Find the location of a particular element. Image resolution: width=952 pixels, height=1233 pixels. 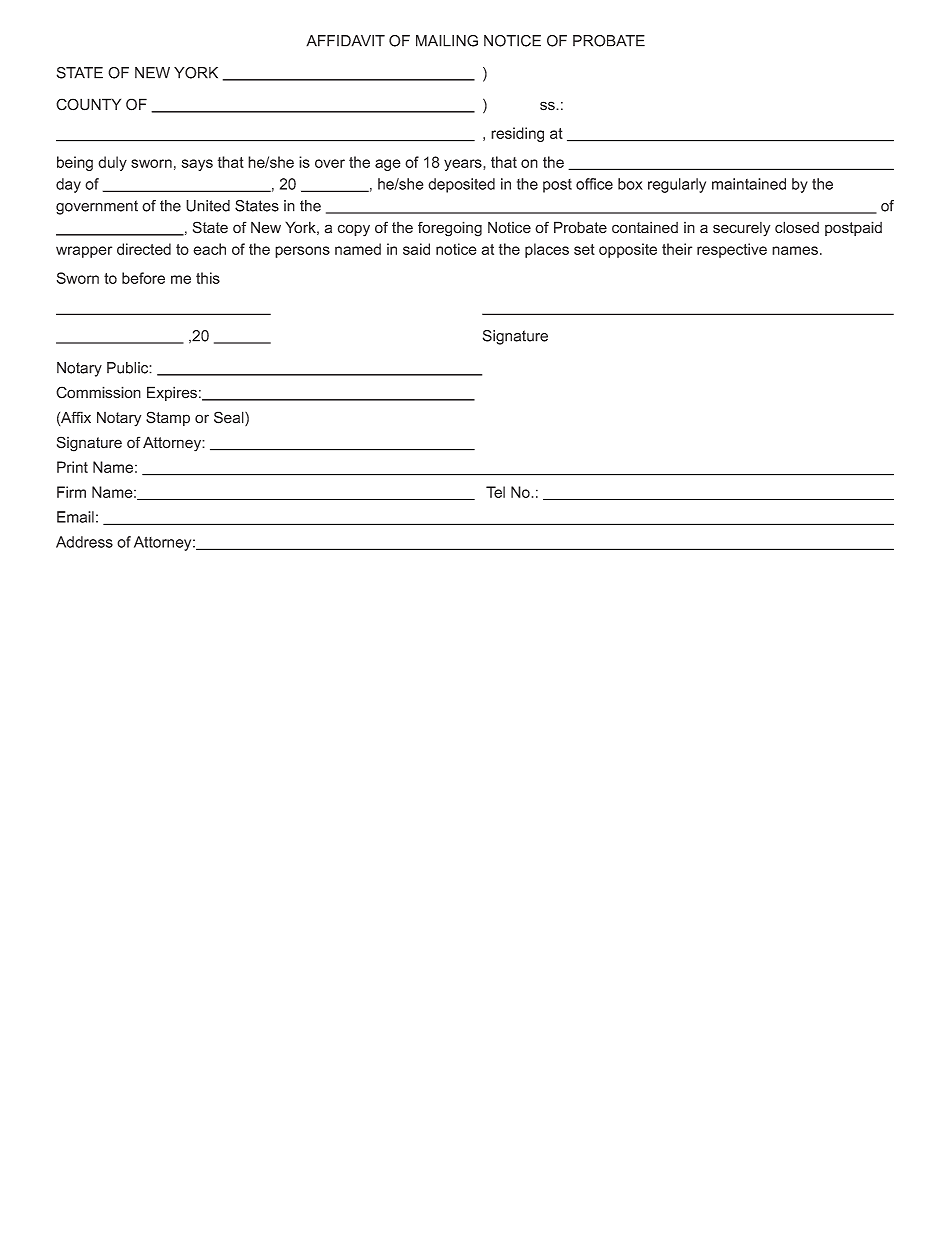

said is located at coordinates (416, 249).
